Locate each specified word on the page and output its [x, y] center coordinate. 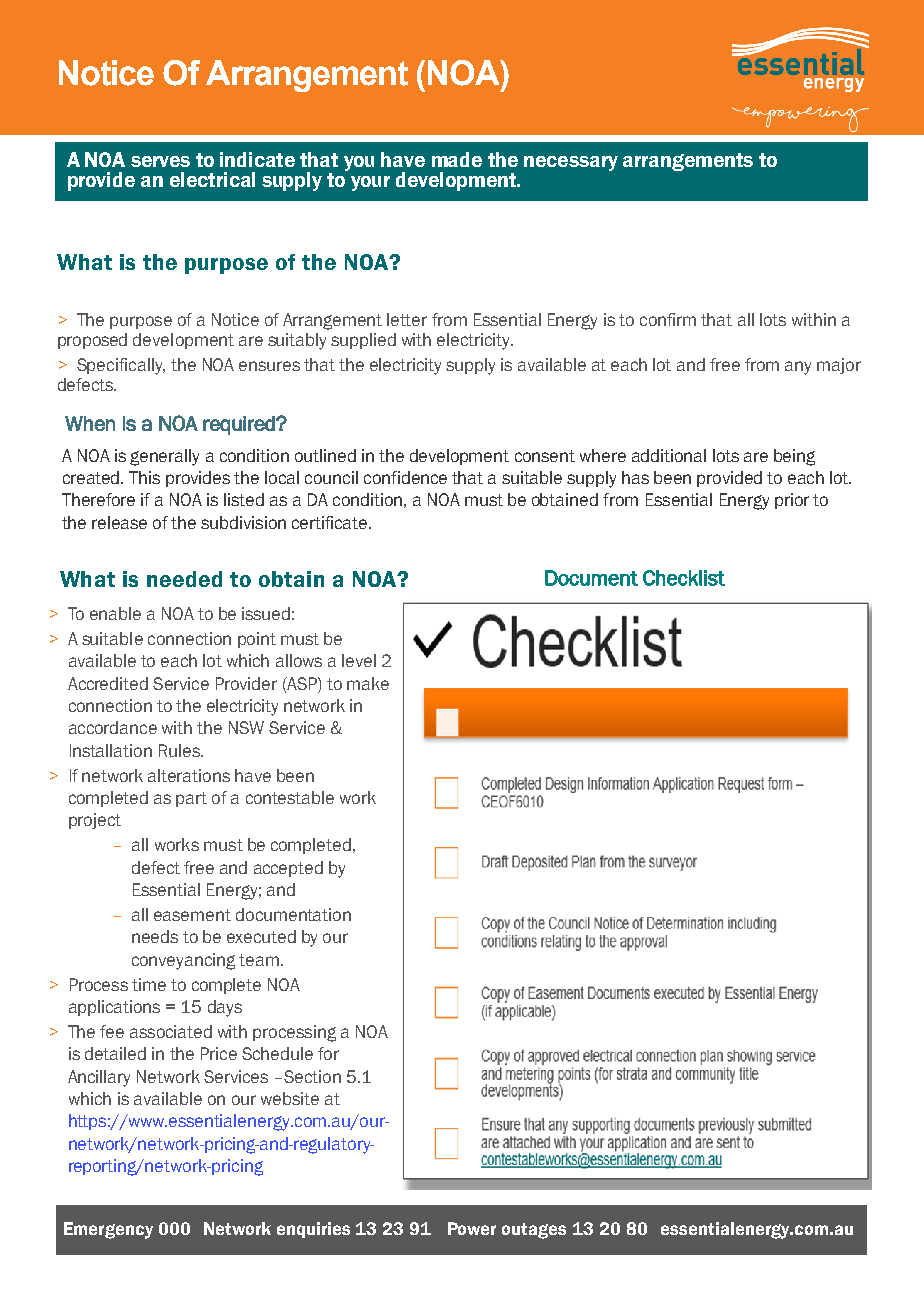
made [457, 159]
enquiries [313, 1230]
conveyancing [183, 961]
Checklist [684, 578]
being [794, 457]
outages [534, 1231]
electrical [212, 179]
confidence [405, 477]
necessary [571, 163]
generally [164, 457]
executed [261, 936]
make [368, 683]
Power [472, 1228]
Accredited [108, 683]
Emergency [108, 1230]
